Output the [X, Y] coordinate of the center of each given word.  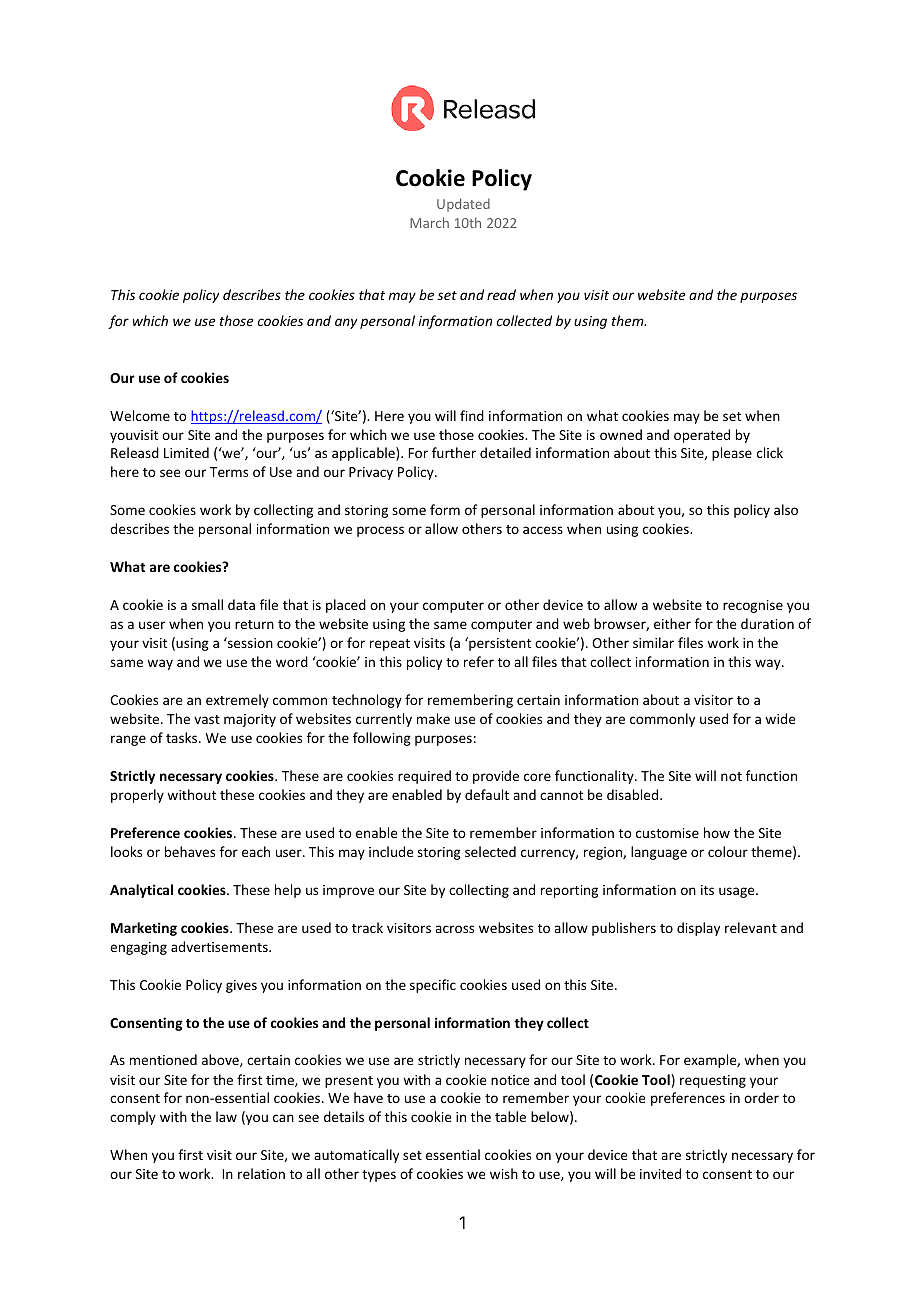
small [207, 604]
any [346, 323]
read [501, 294]
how [717, 832]
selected [490, 851]
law [226, 1116]
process [380, 531]
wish [504, 1173]
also [786, 509]
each [256, 851]
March [429, 222]
